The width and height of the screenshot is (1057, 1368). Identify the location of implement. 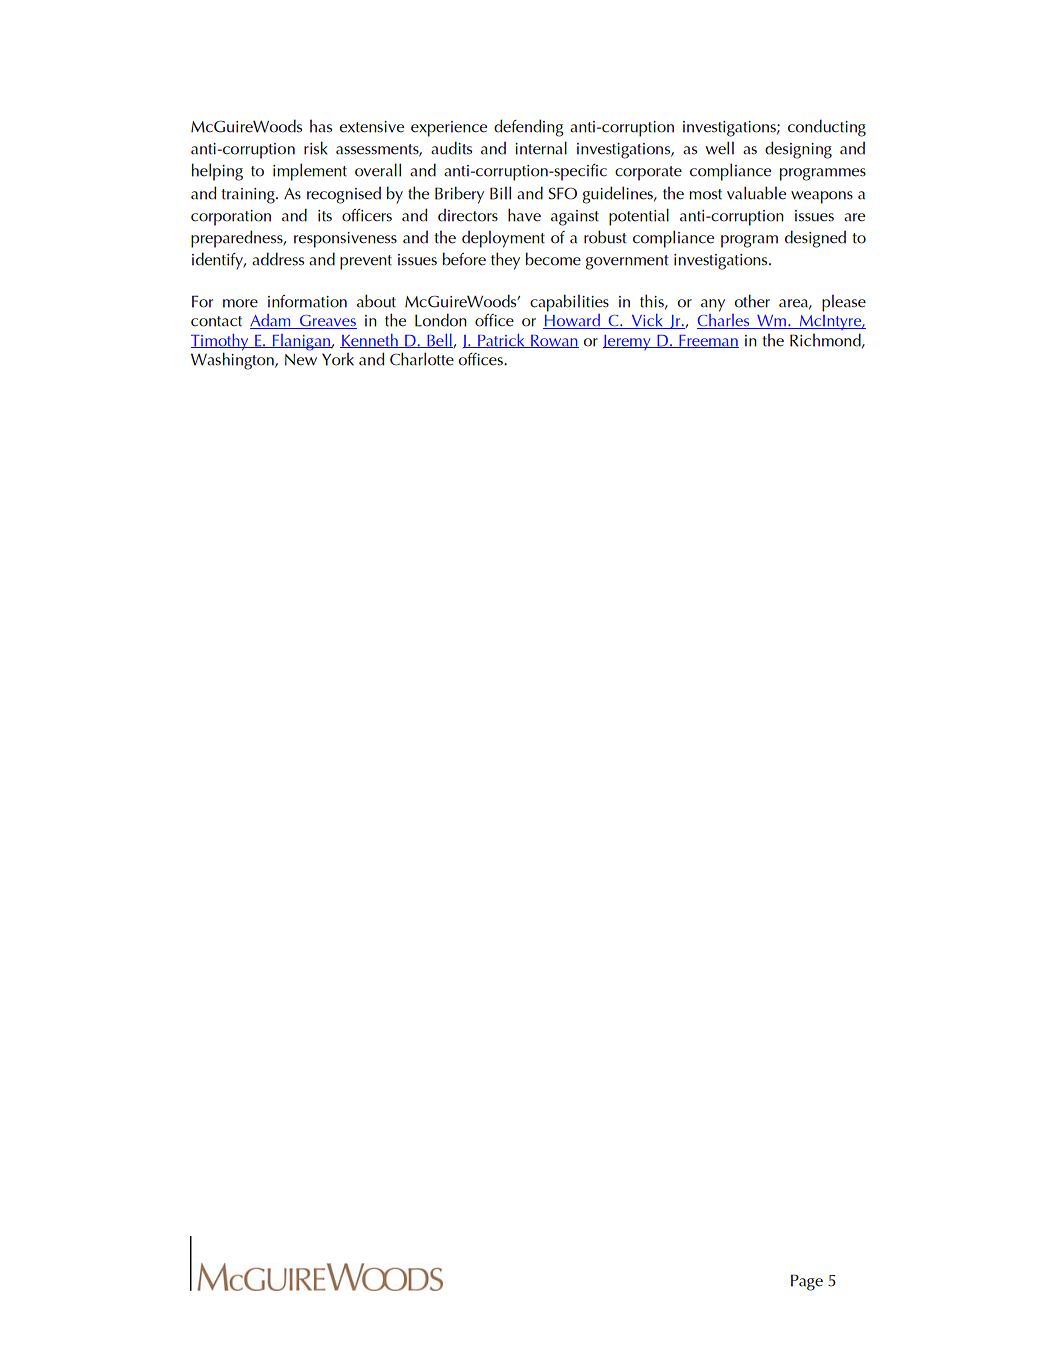
(310, 172).
